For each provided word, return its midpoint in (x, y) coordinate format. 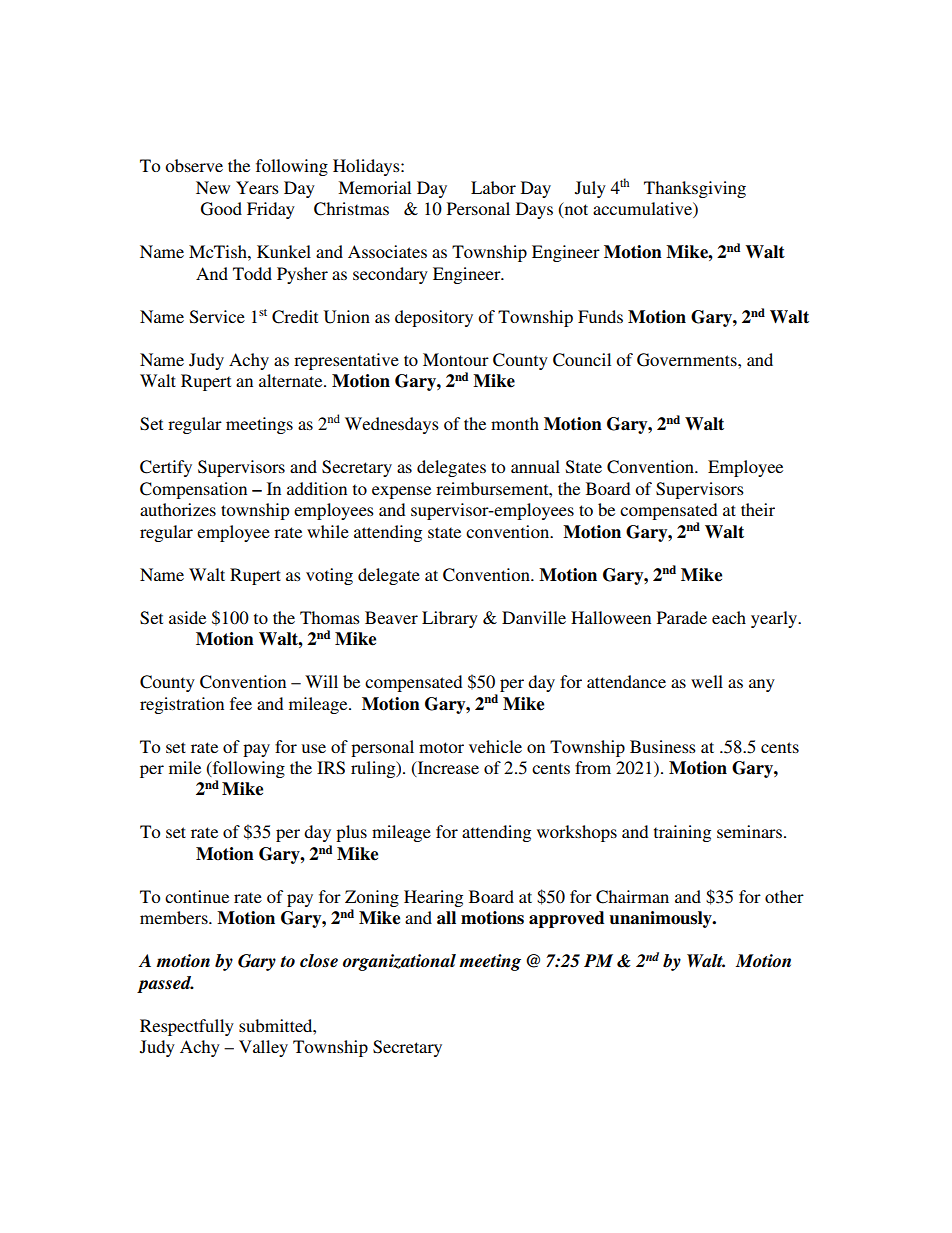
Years (257, 187)
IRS (331, 768)
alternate (292, 380)
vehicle (495, 746)
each (729, 617)
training (682, 833)
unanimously (661, 919)
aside (187, 617)
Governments (688, 360)
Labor (493, 187)
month (515, 423)
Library (450, 619)
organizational (399, 962)
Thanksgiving (695, 189)
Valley (263, 1048)
